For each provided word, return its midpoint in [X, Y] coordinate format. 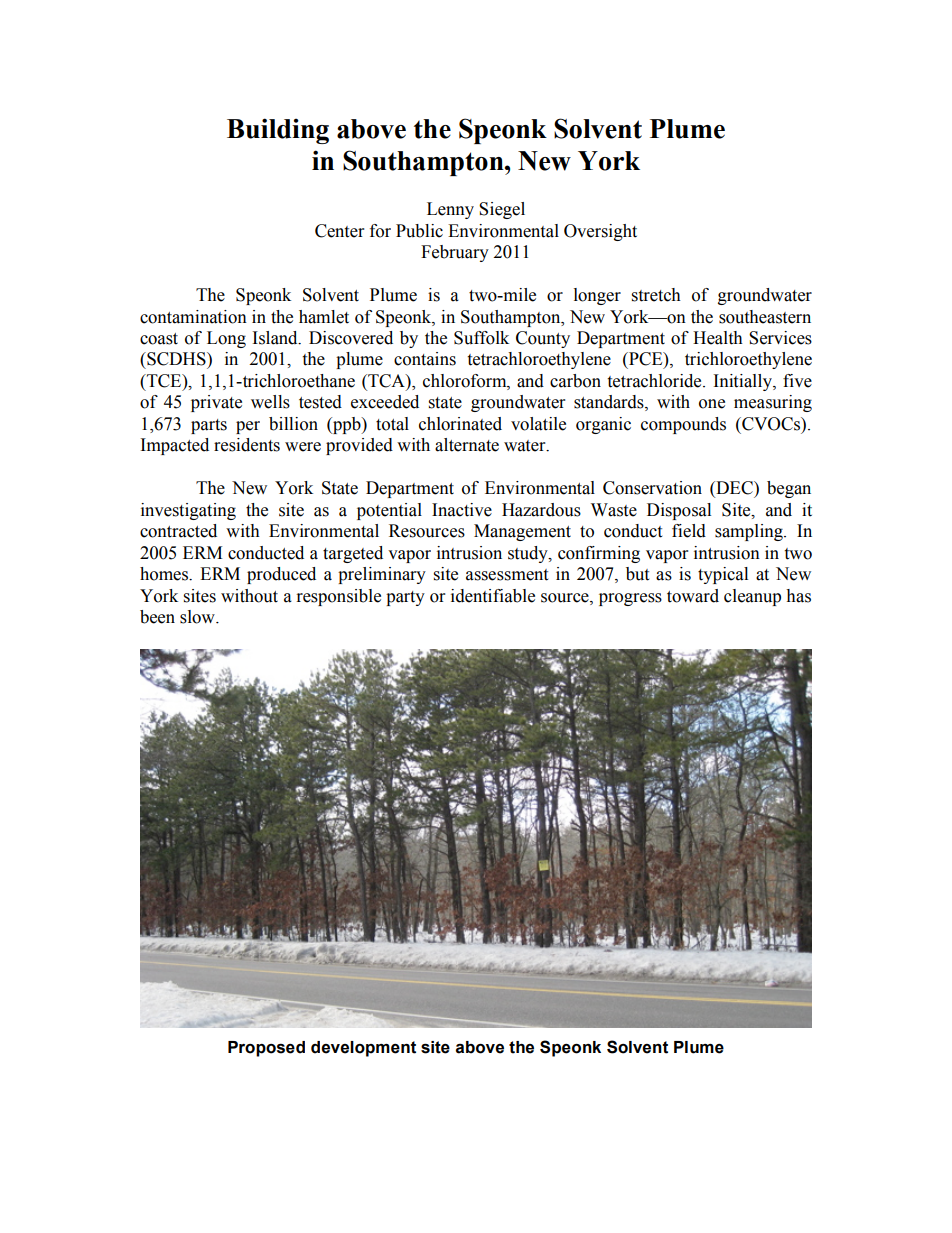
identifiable [493, 596]
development [363, 1049]
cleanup [752, 597]
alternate [467, 445]
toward [693, 596]
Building [278, 131]
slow [198, 617]
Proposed [266, 1049]
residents [247, 445]
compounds [683, 425]
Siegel [502, 210]
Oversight [600, 232]
